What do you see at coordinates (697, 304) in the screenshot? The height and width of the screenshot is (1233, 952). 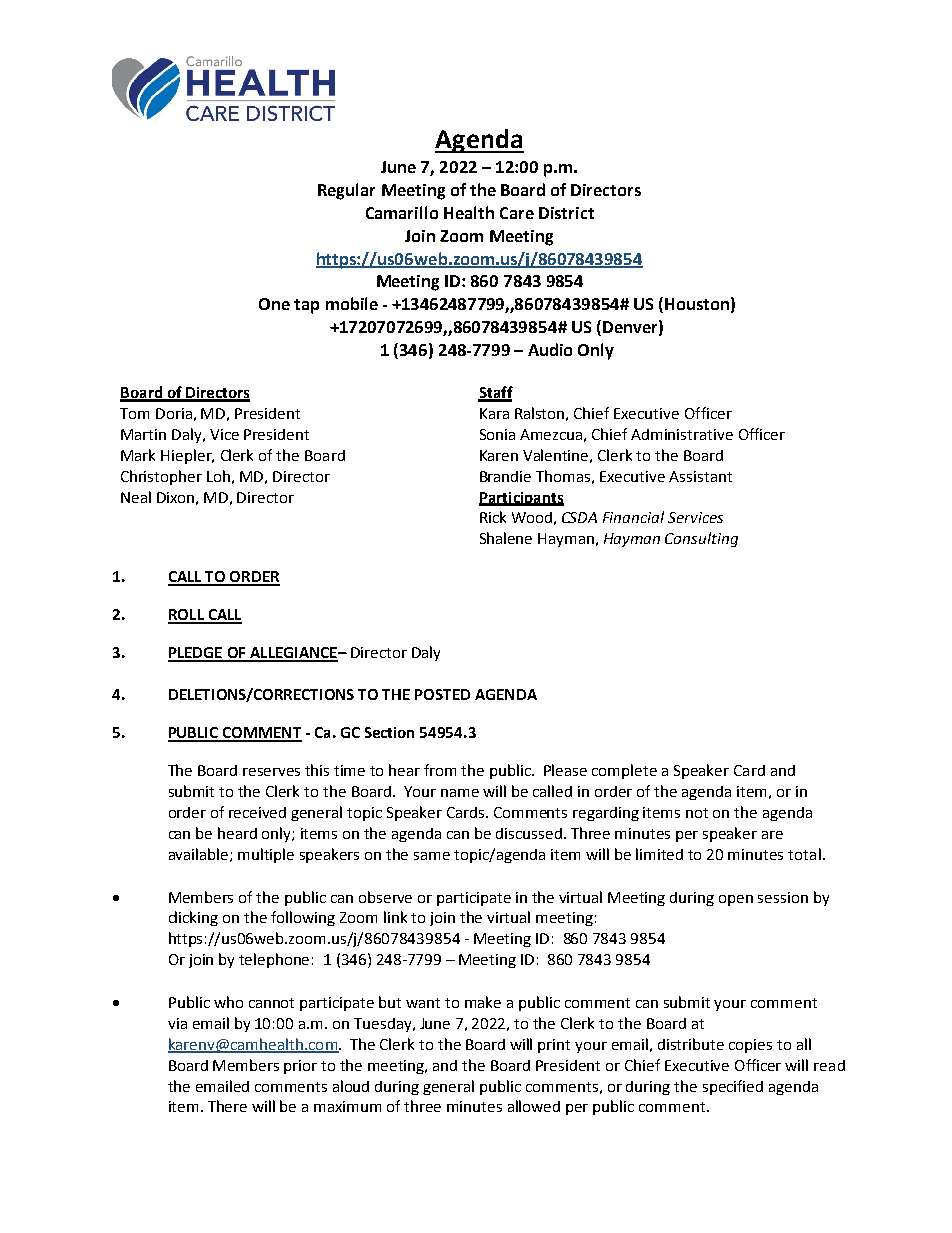 I see `Houston` at bounding box center [697, 304].
